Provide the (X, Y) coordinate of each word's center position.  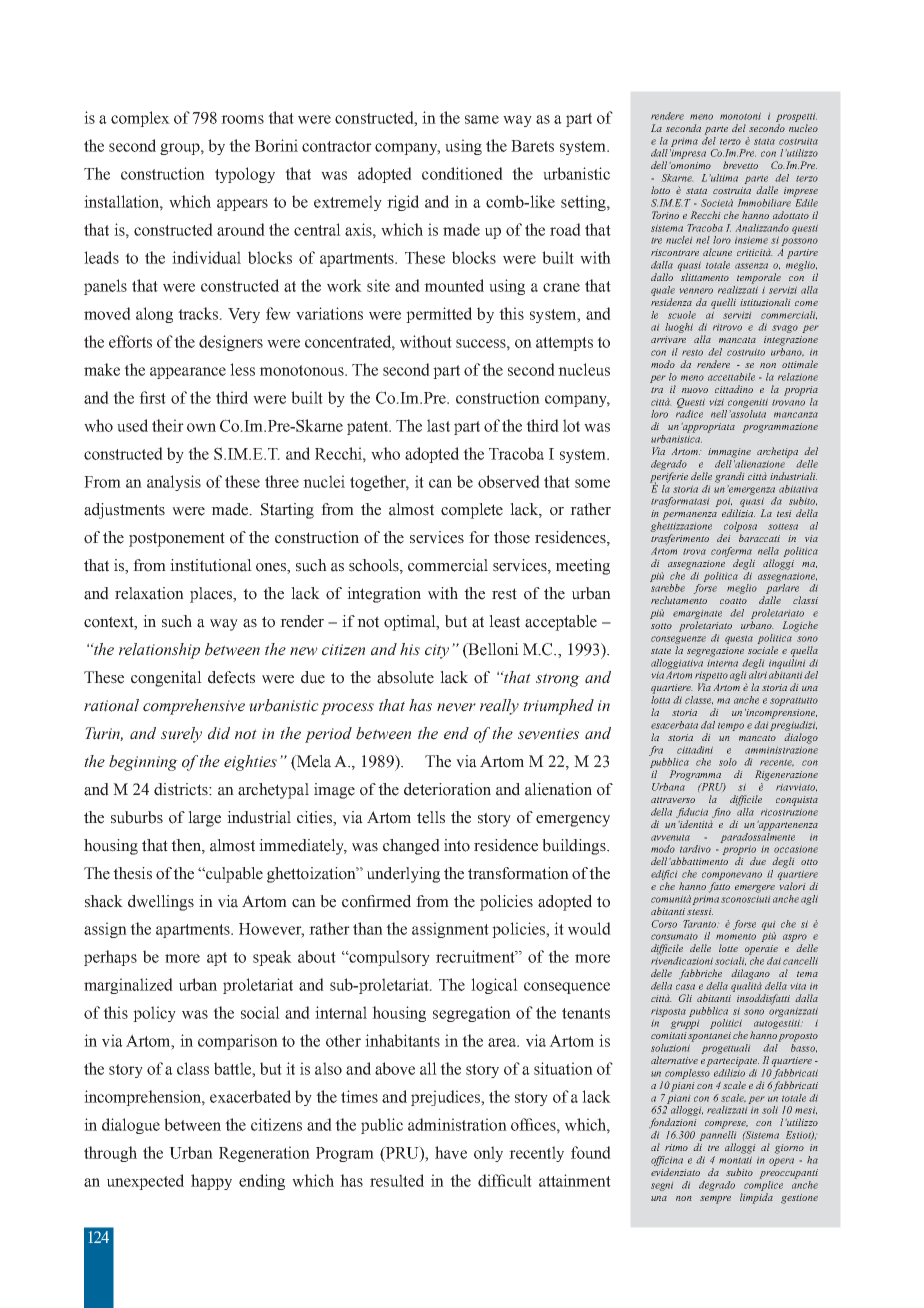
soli (770, 1110)
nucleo (803, 128)
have (451, 1152)
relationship (159, 651)
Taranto (700, 924)
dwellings (161, 903)
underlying (403, 875)
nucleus (584, 369)
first (152, 397)
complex (140, 119)
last (438, 425)
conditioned (462, 173)
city (437, 651)
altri (758, 675)
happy (211, 1182)
